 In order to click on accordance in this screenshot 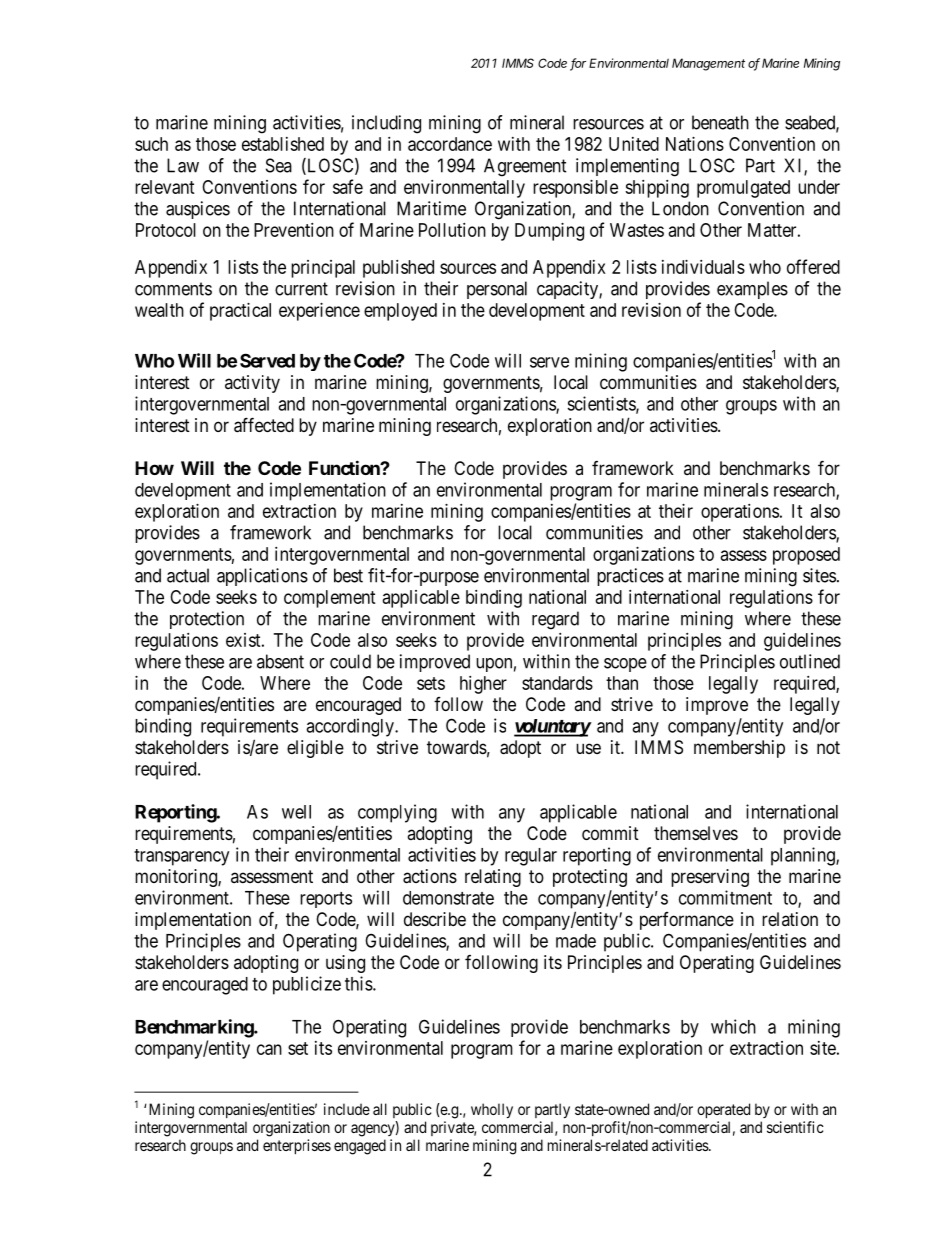, I will do `click(450, 144)`.
